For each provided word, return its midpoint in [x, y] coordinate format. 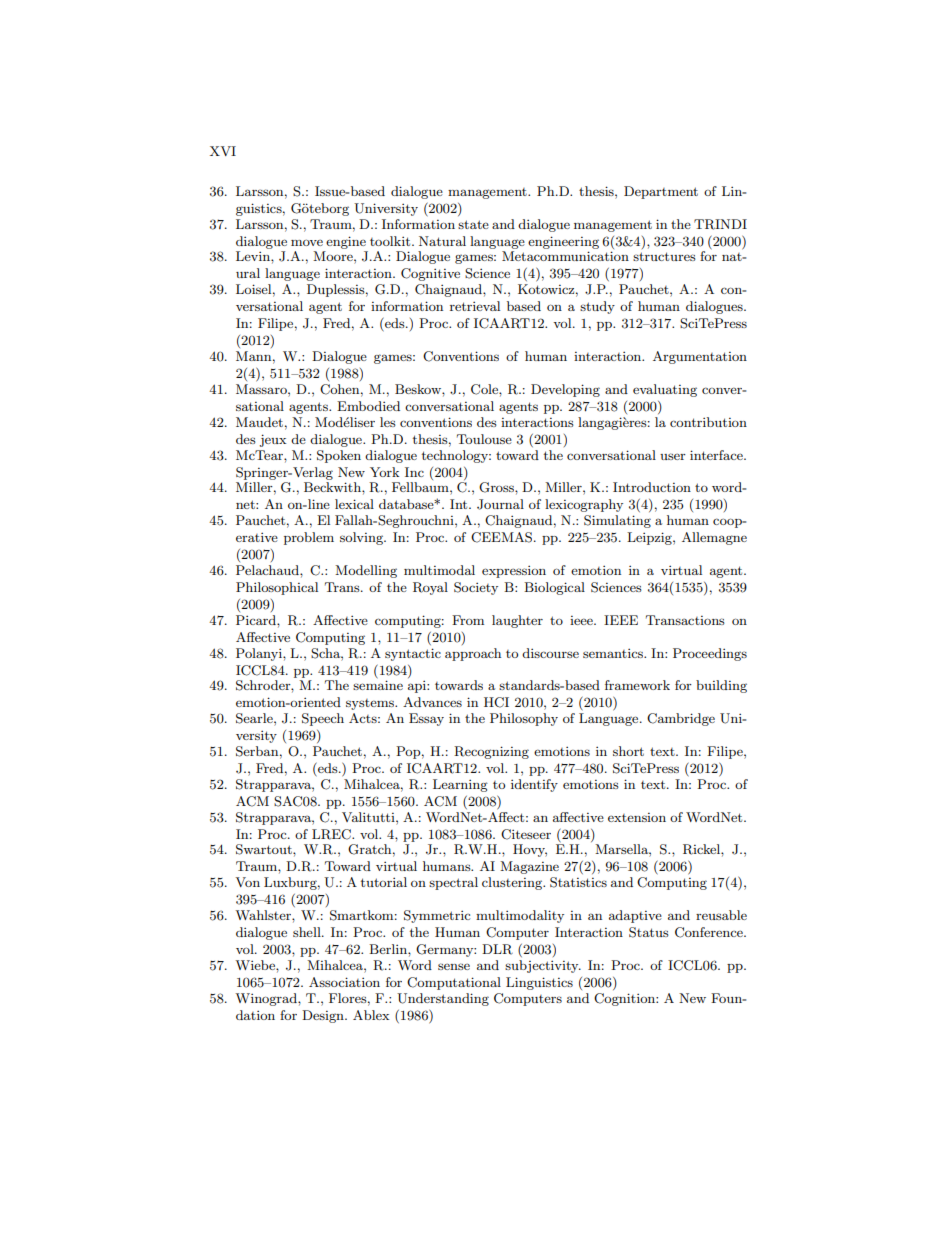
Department [661, 192]
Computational [454, 983]
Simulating [617, 521]
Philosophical [277, 588]
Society [476, 588]
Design [324, 1016]
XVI [223, 151]
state [473, 224]
